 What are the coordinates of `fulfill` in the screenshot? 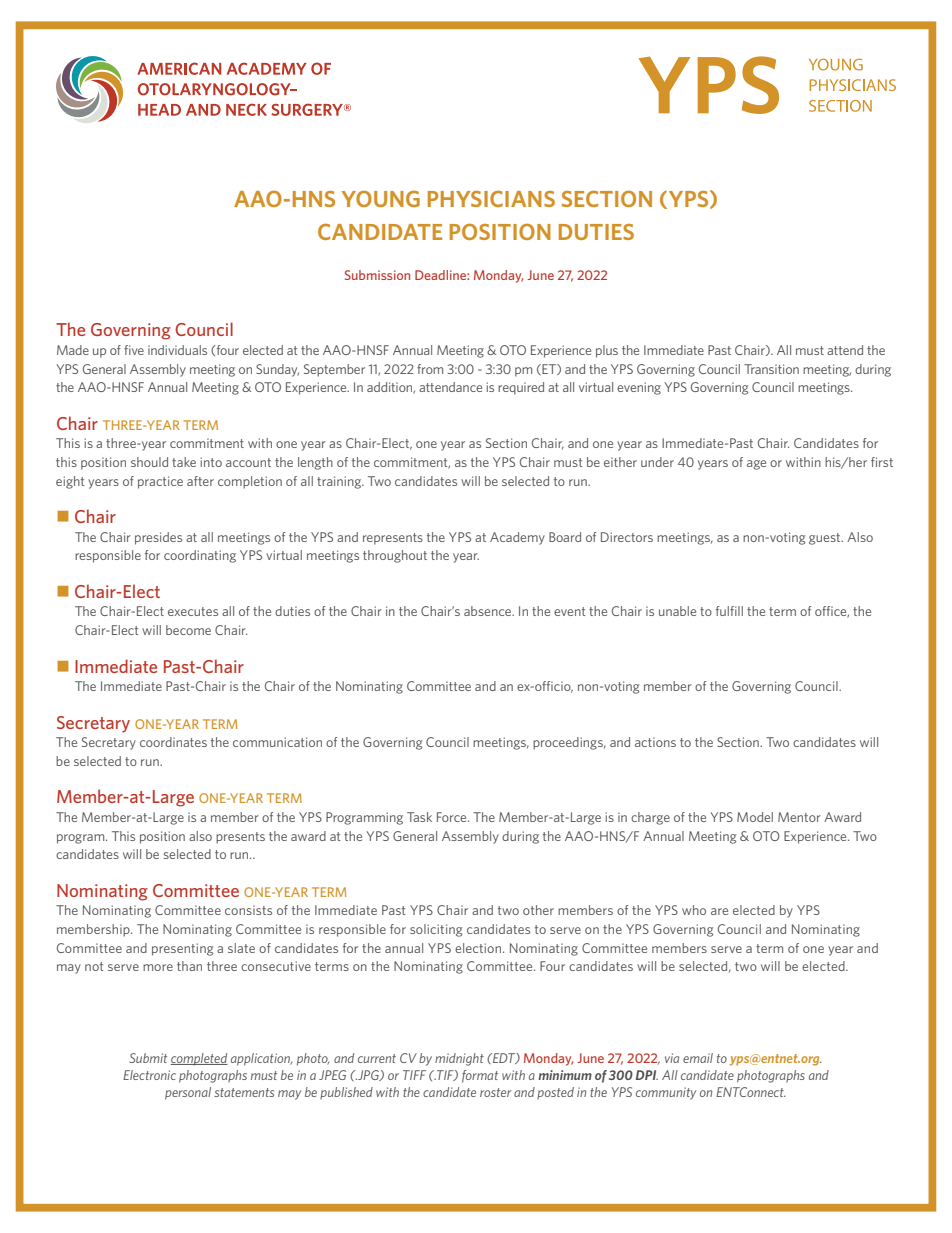 It's located at (729, 611).
